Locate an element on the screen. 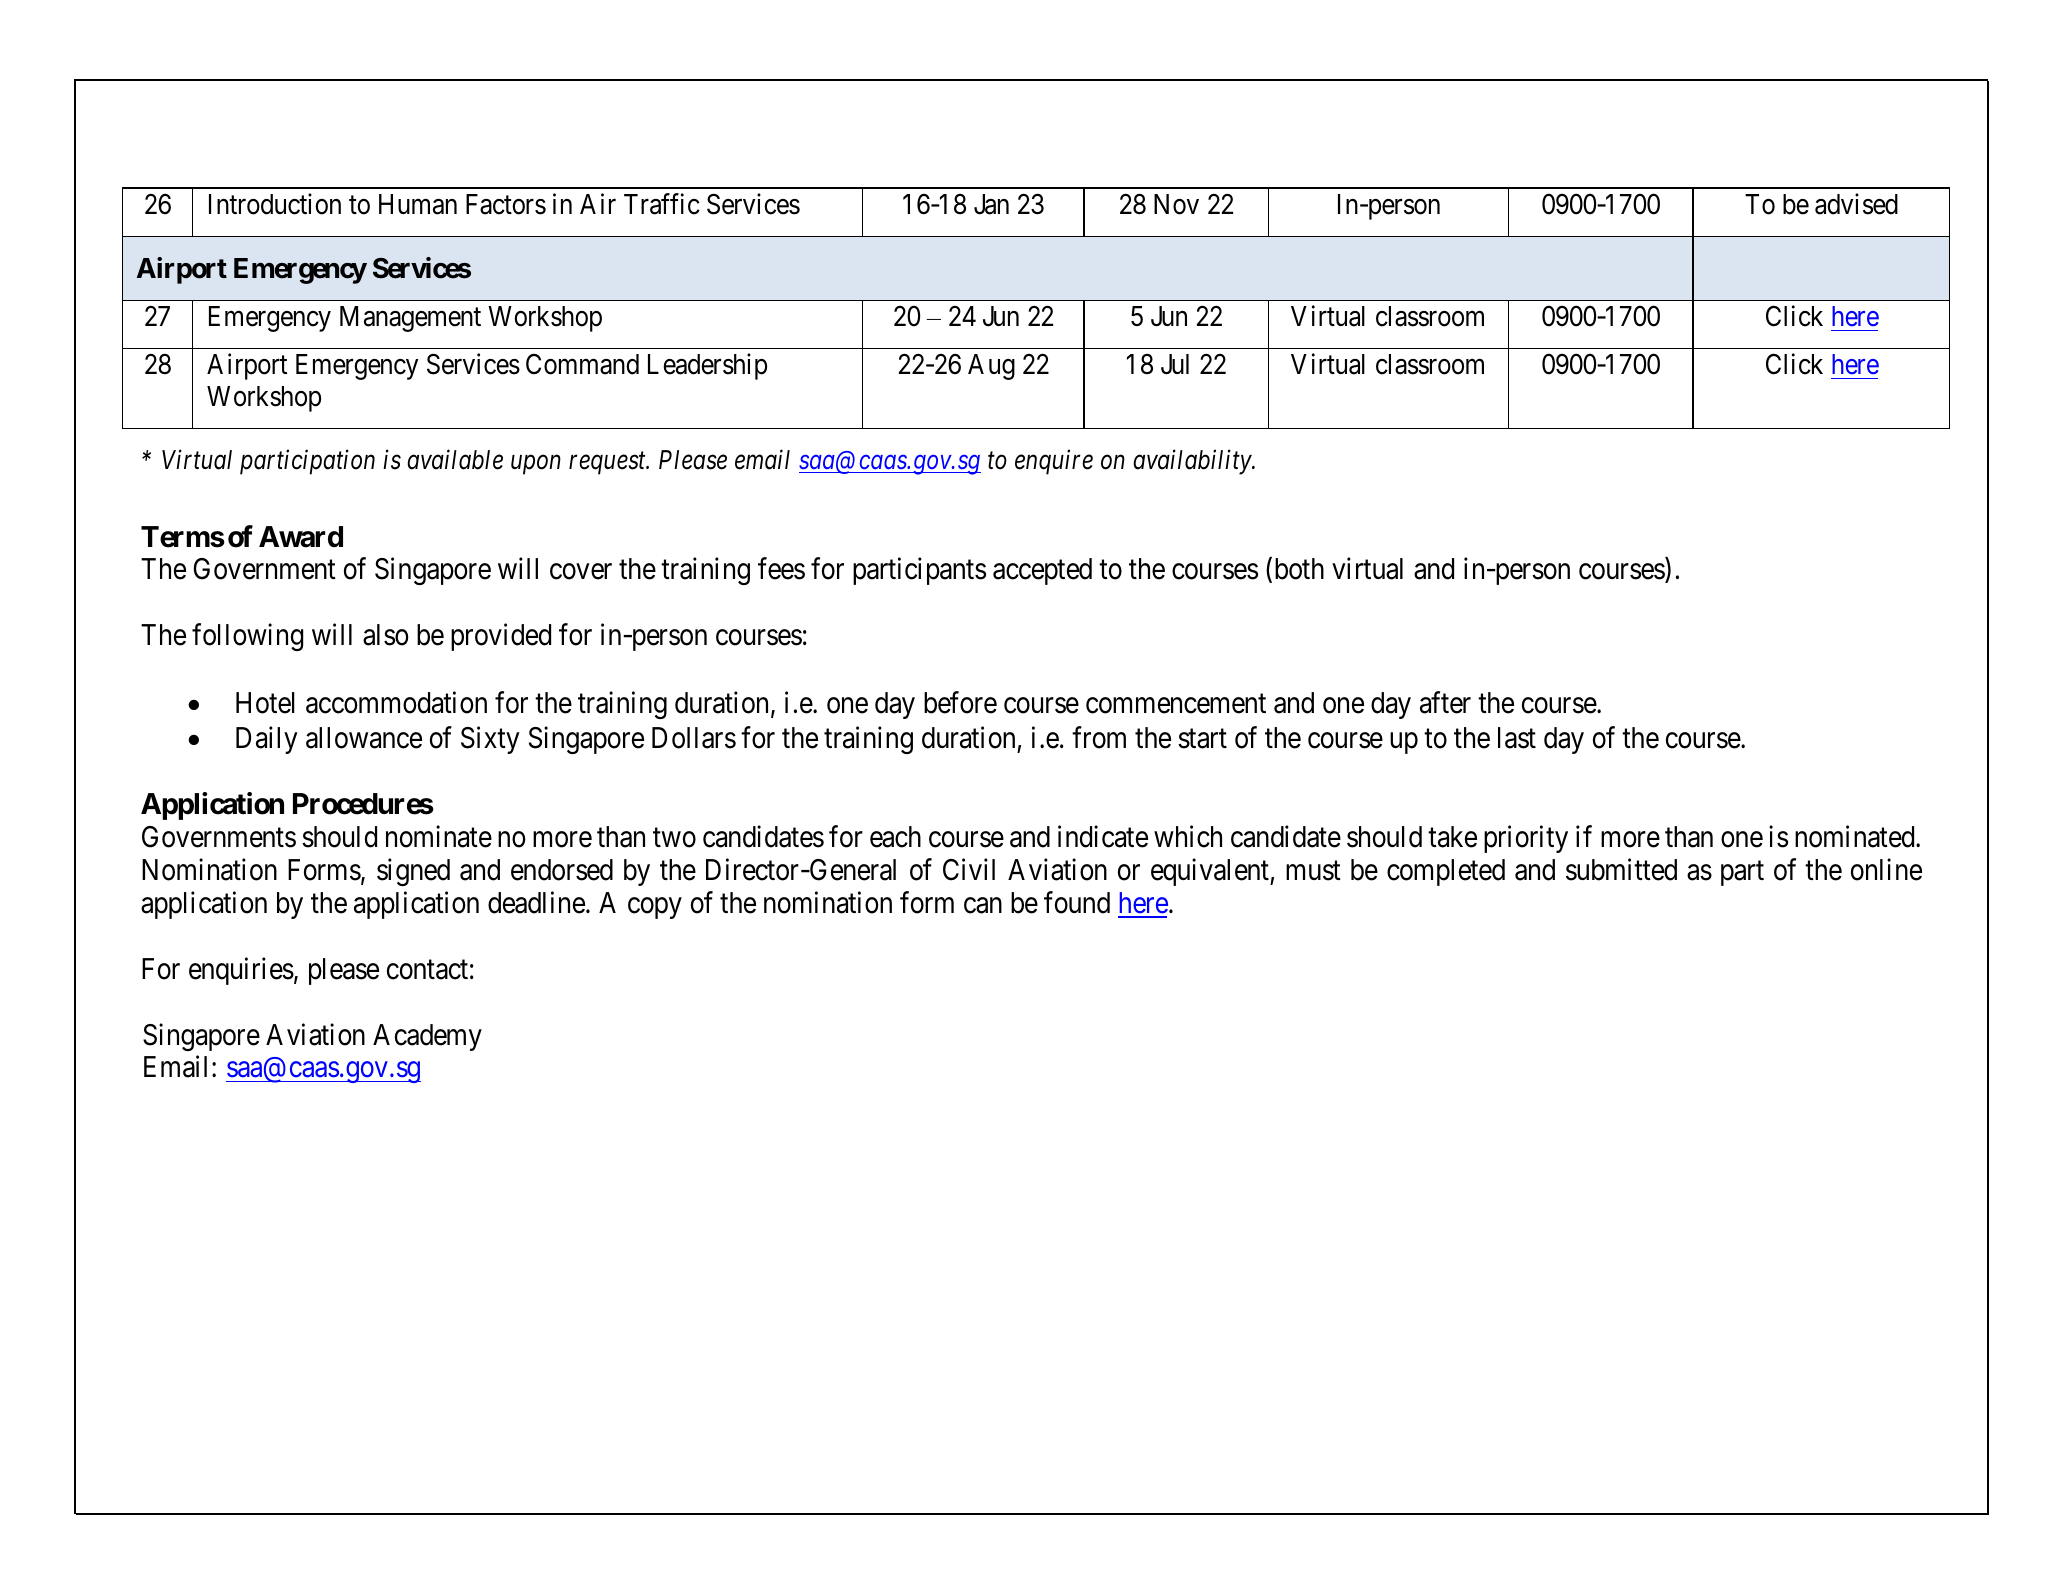  both is located at coordinates (1297, 570).
